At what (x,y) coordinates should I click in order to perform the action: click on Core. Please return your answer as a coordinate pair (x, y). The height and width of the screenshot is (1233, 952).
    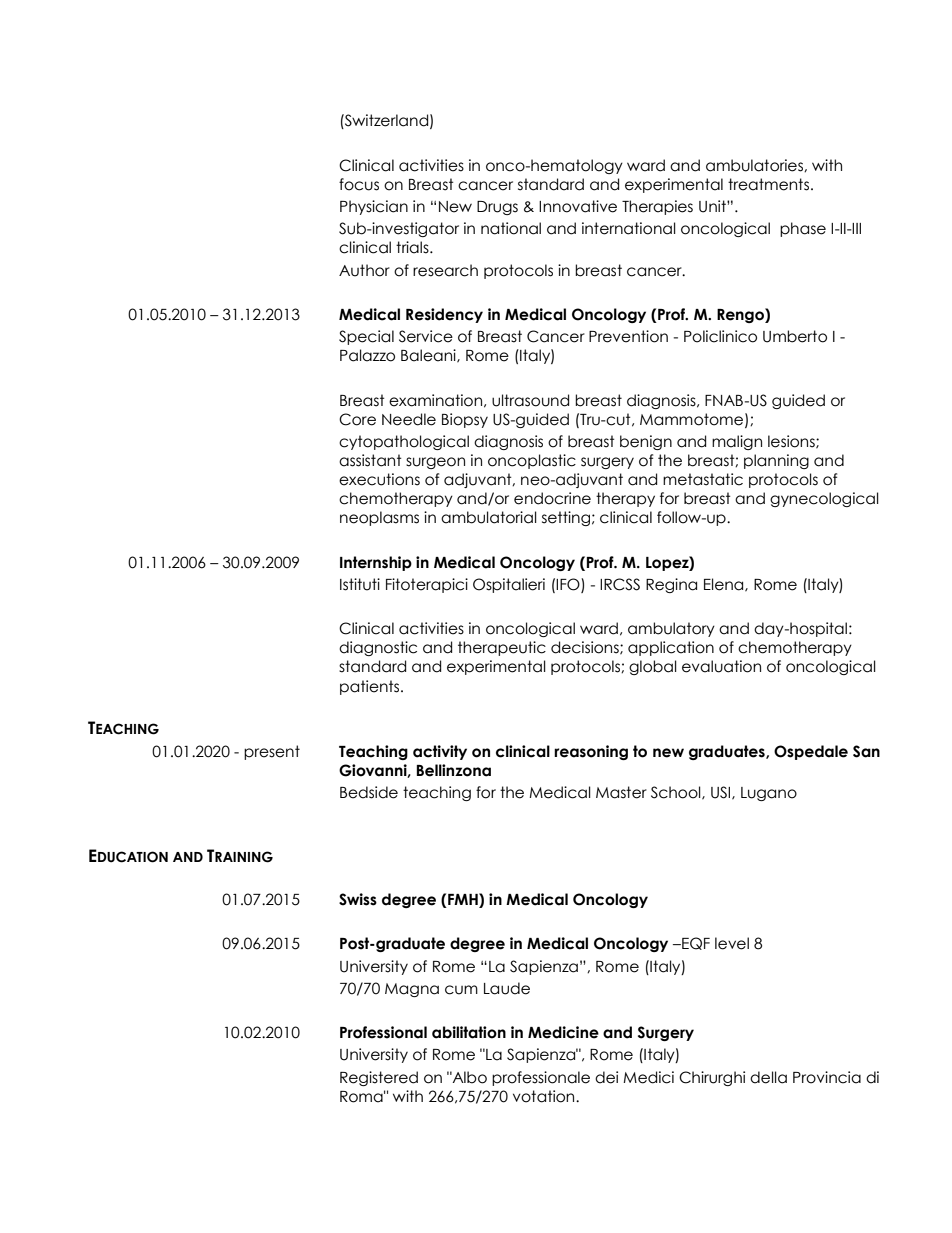
    Looking at the image, I should click on (357, 419).
